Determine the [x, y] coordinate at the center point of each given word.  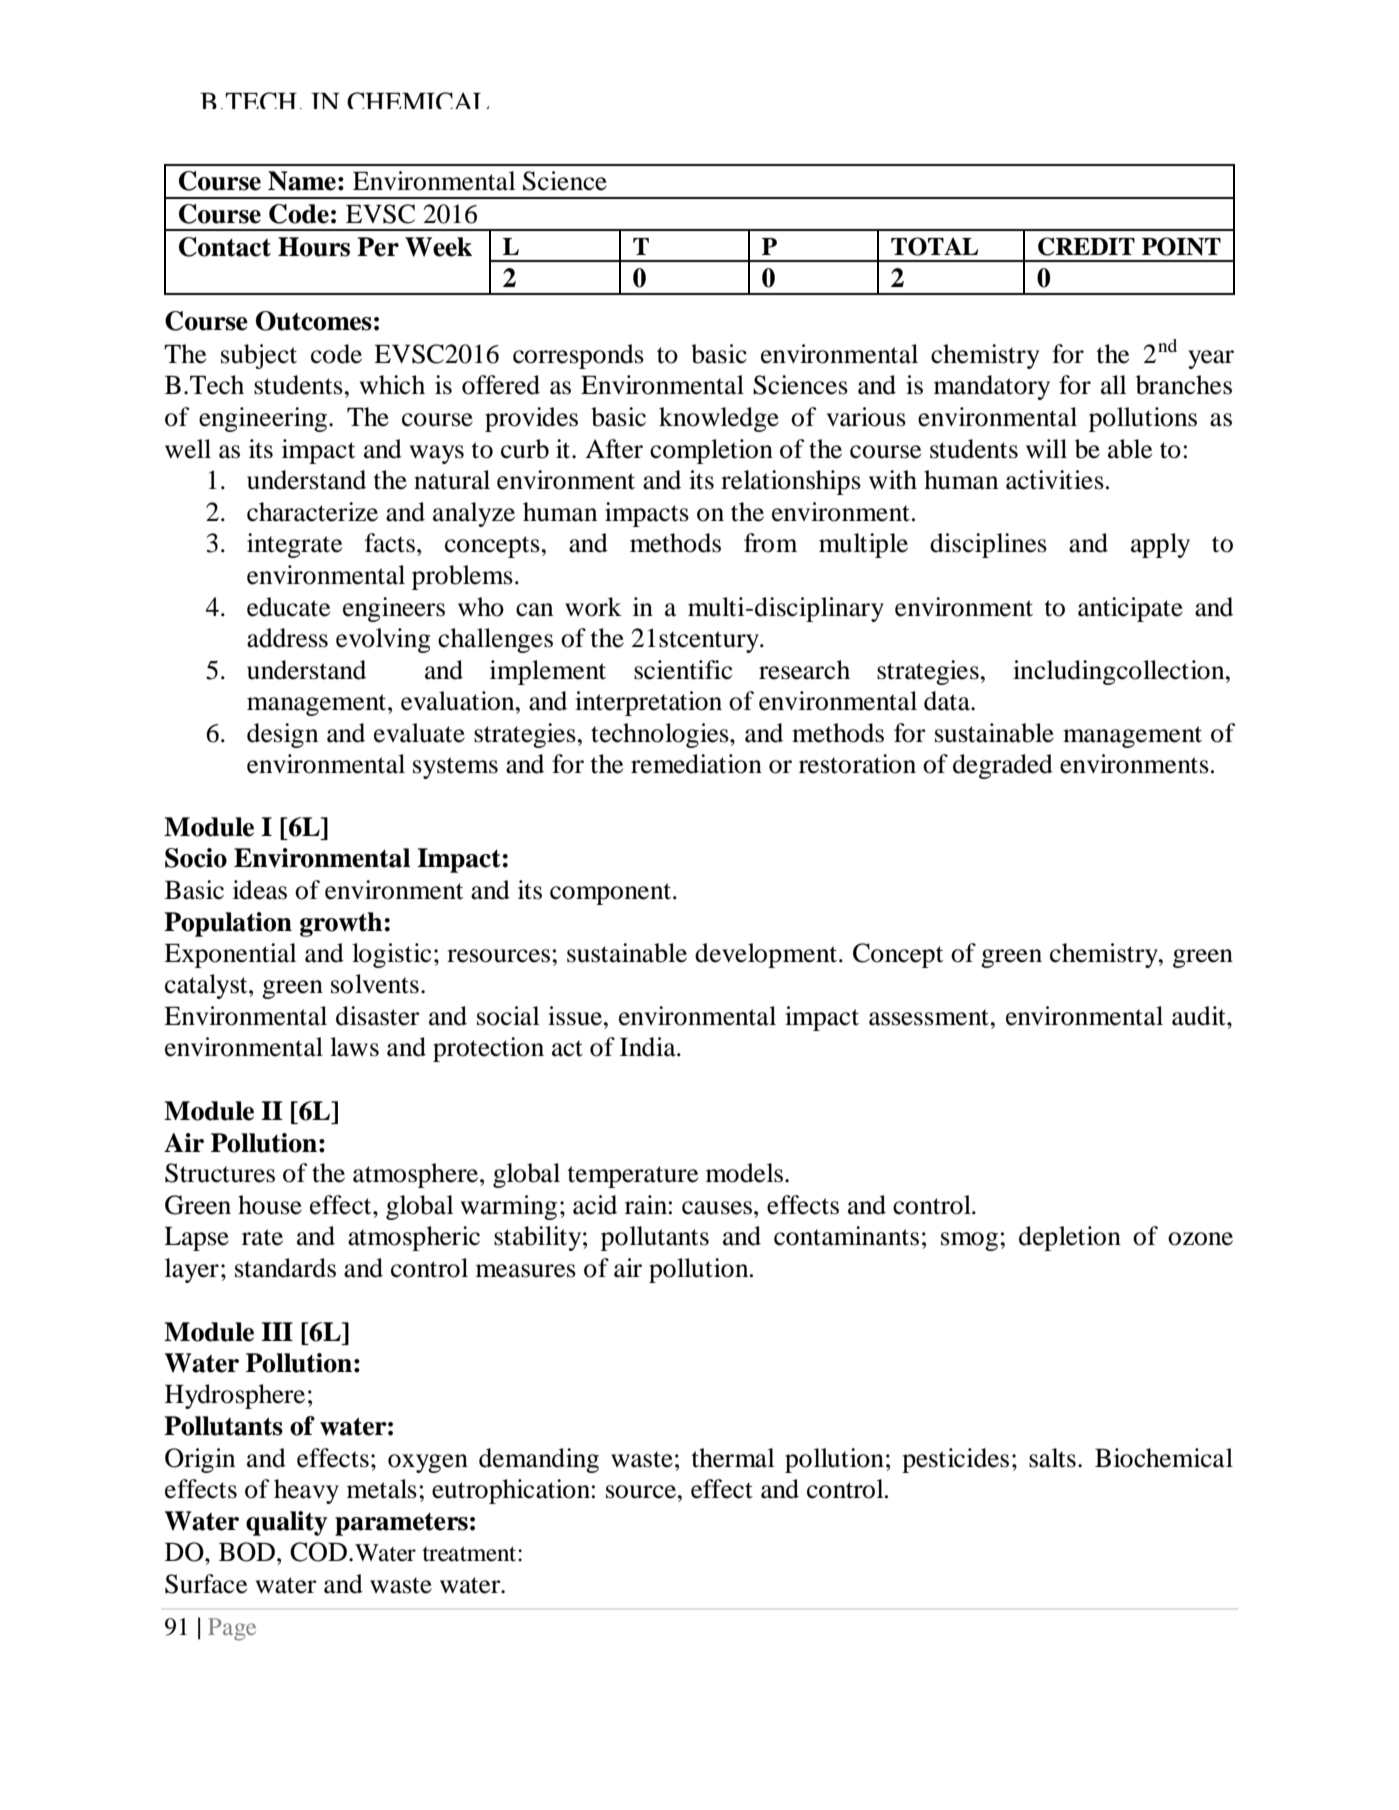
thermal [733, 1458]
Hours [314, 247]
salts [1052, 1458]
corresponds [578, 356]
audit [1200, 1016]
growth [341, 924]
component [612, 894]
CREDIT [1086, 246]
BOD [248, 1552]
